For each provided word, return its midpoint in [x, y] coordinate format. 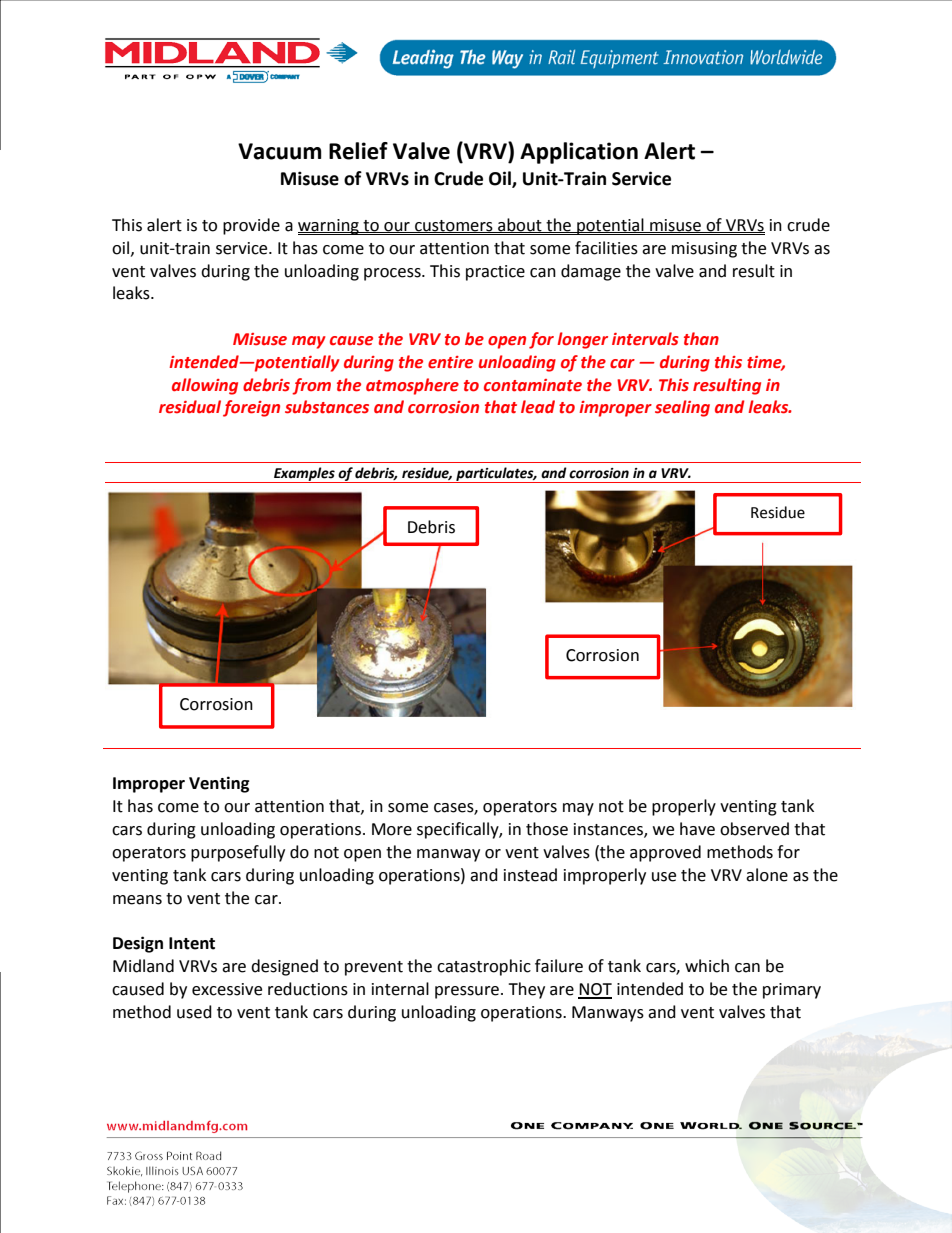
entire [450, 362]
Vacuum [280, 151]
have [697, 829]
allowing [205, 386]
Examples [304, 475]
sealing [682, 408]
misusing [704, 250]
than [701, 339]
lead [538, 407]
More [392, 829]
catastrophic [484, 967]
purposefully [238, 853]
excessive [227, 989]
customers [454, 226]
